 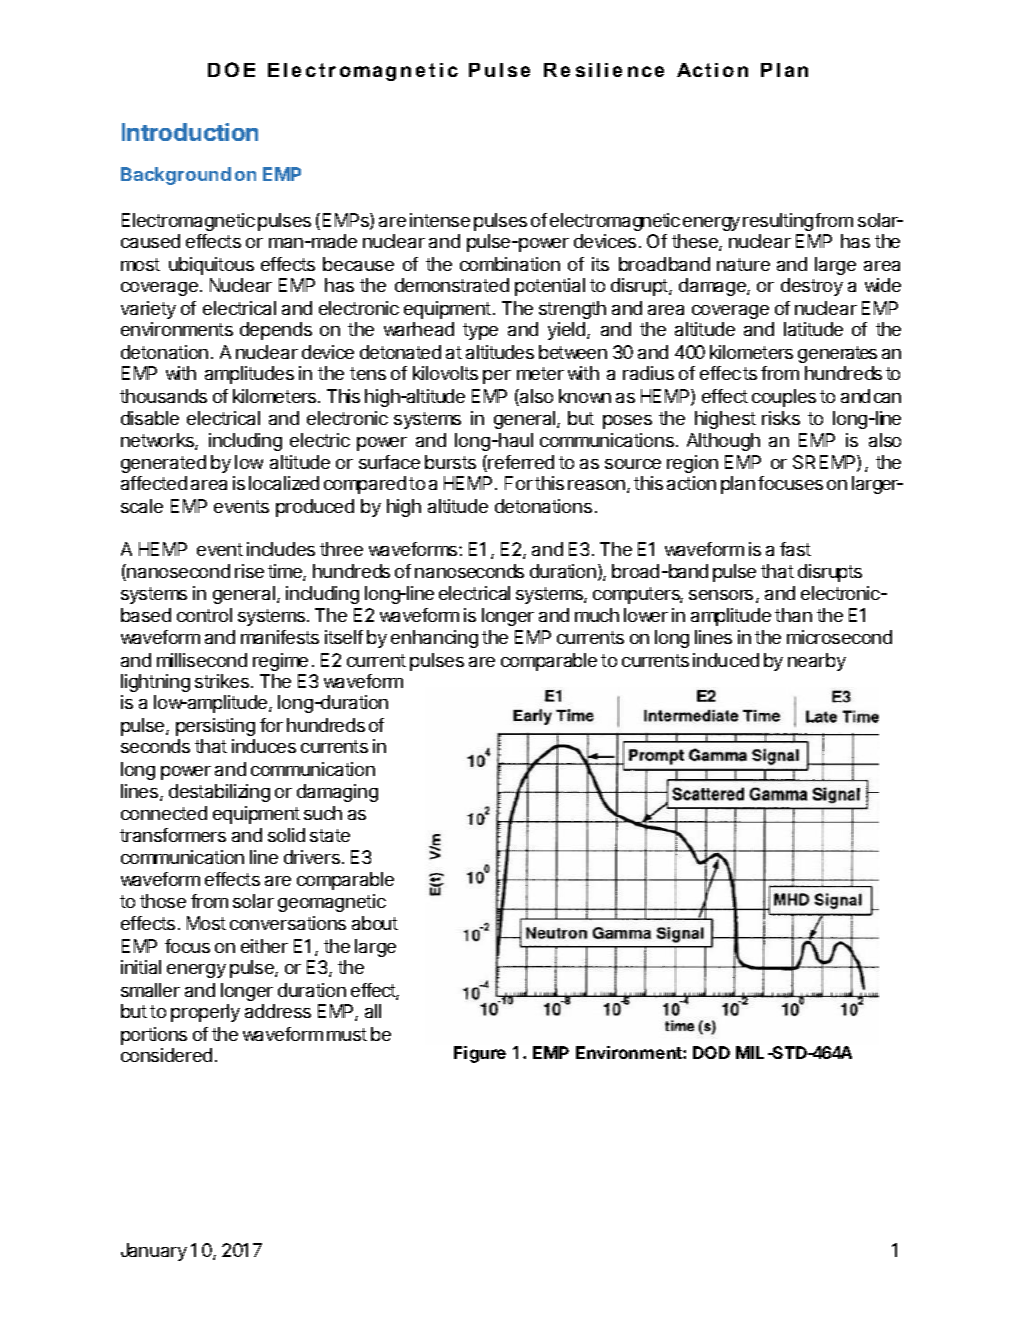 What do you see at coordinates (176, 176) in the document?
I see `Background` at bounding box center [176, 176].
